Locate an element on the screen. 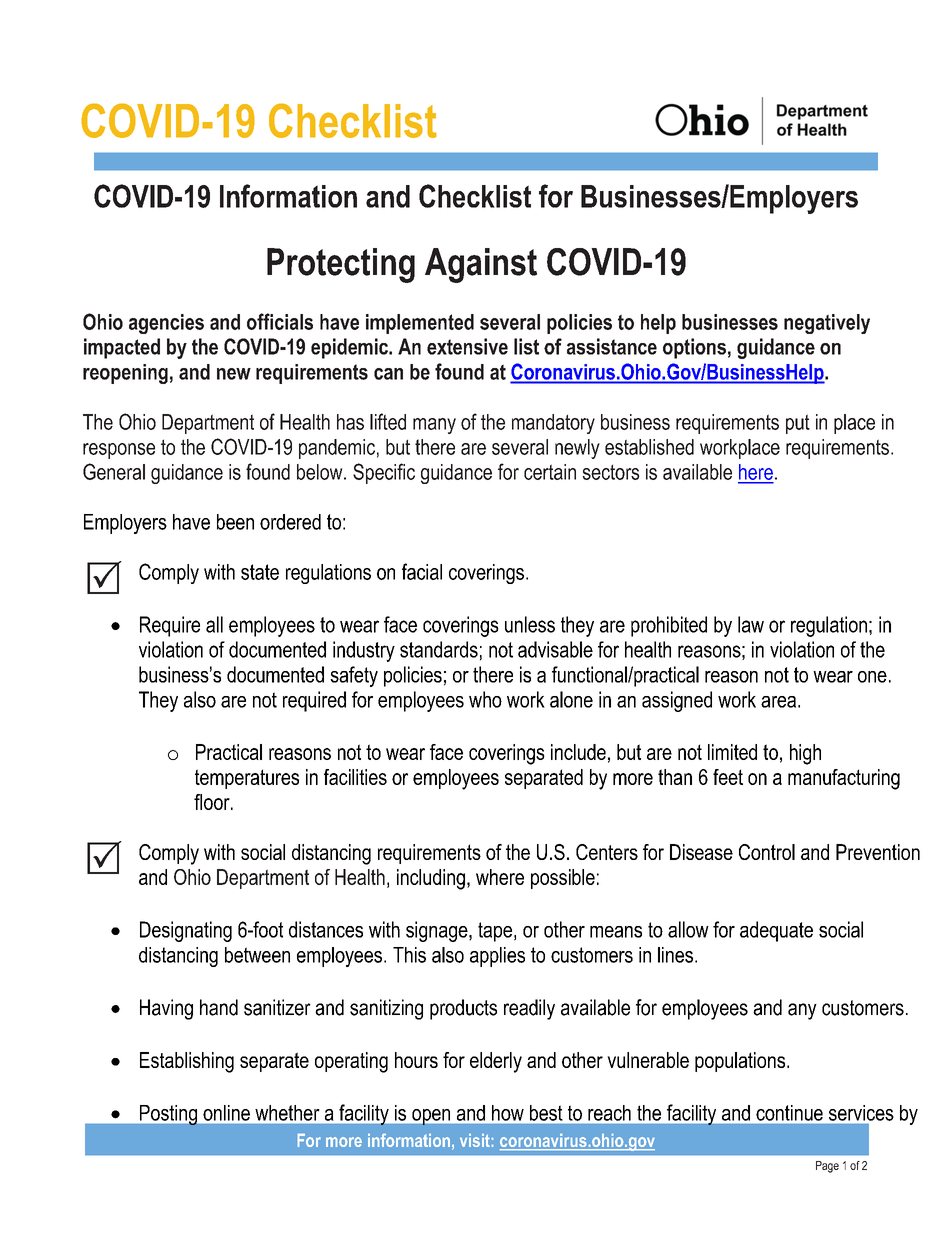 This screenshot has width=952, height=1233. Against is located at coordinates (481, 265).
